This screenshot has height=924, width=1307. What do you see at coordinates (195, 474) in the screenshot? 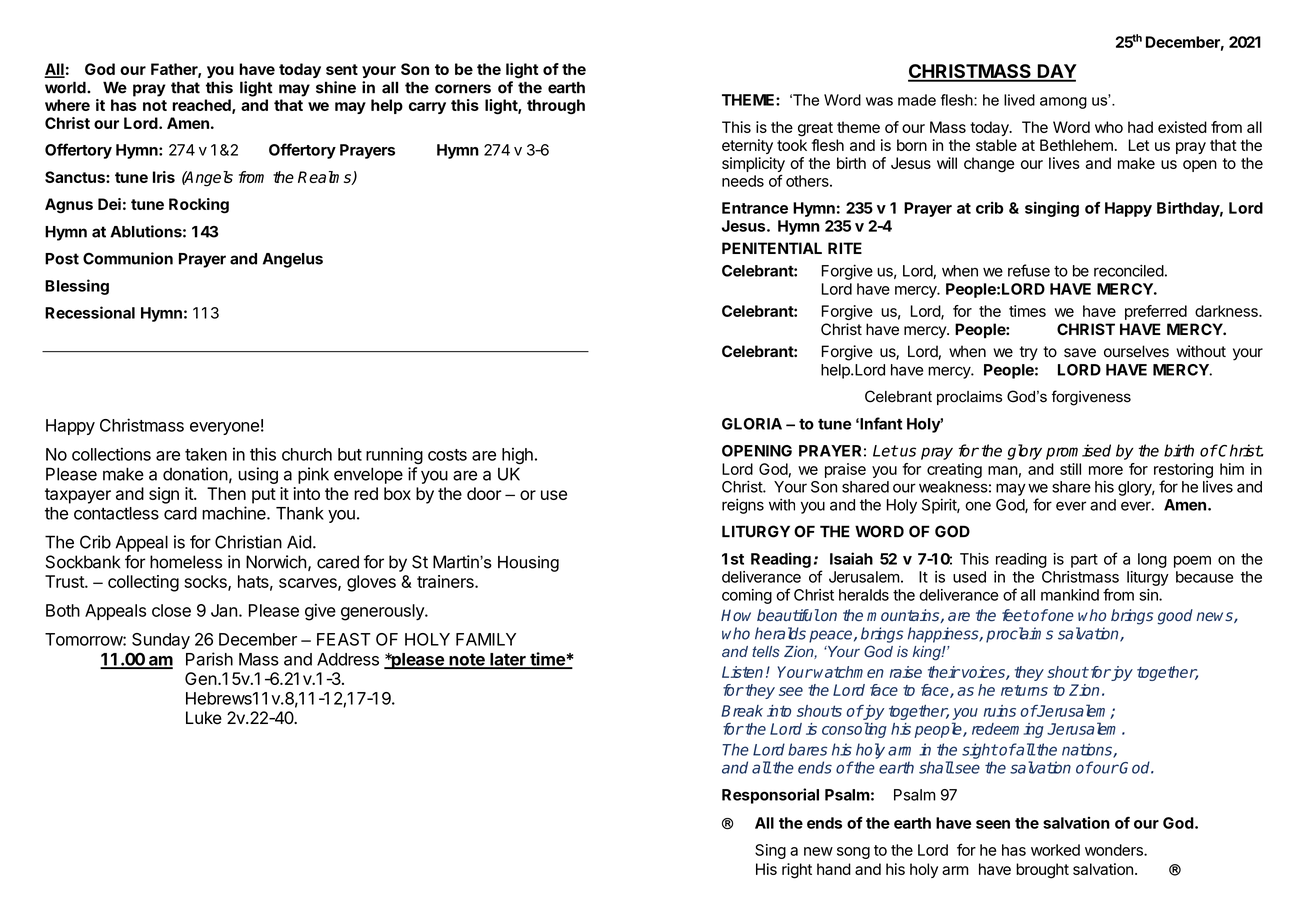
I see `donation` at bounding box center [195, 474].
